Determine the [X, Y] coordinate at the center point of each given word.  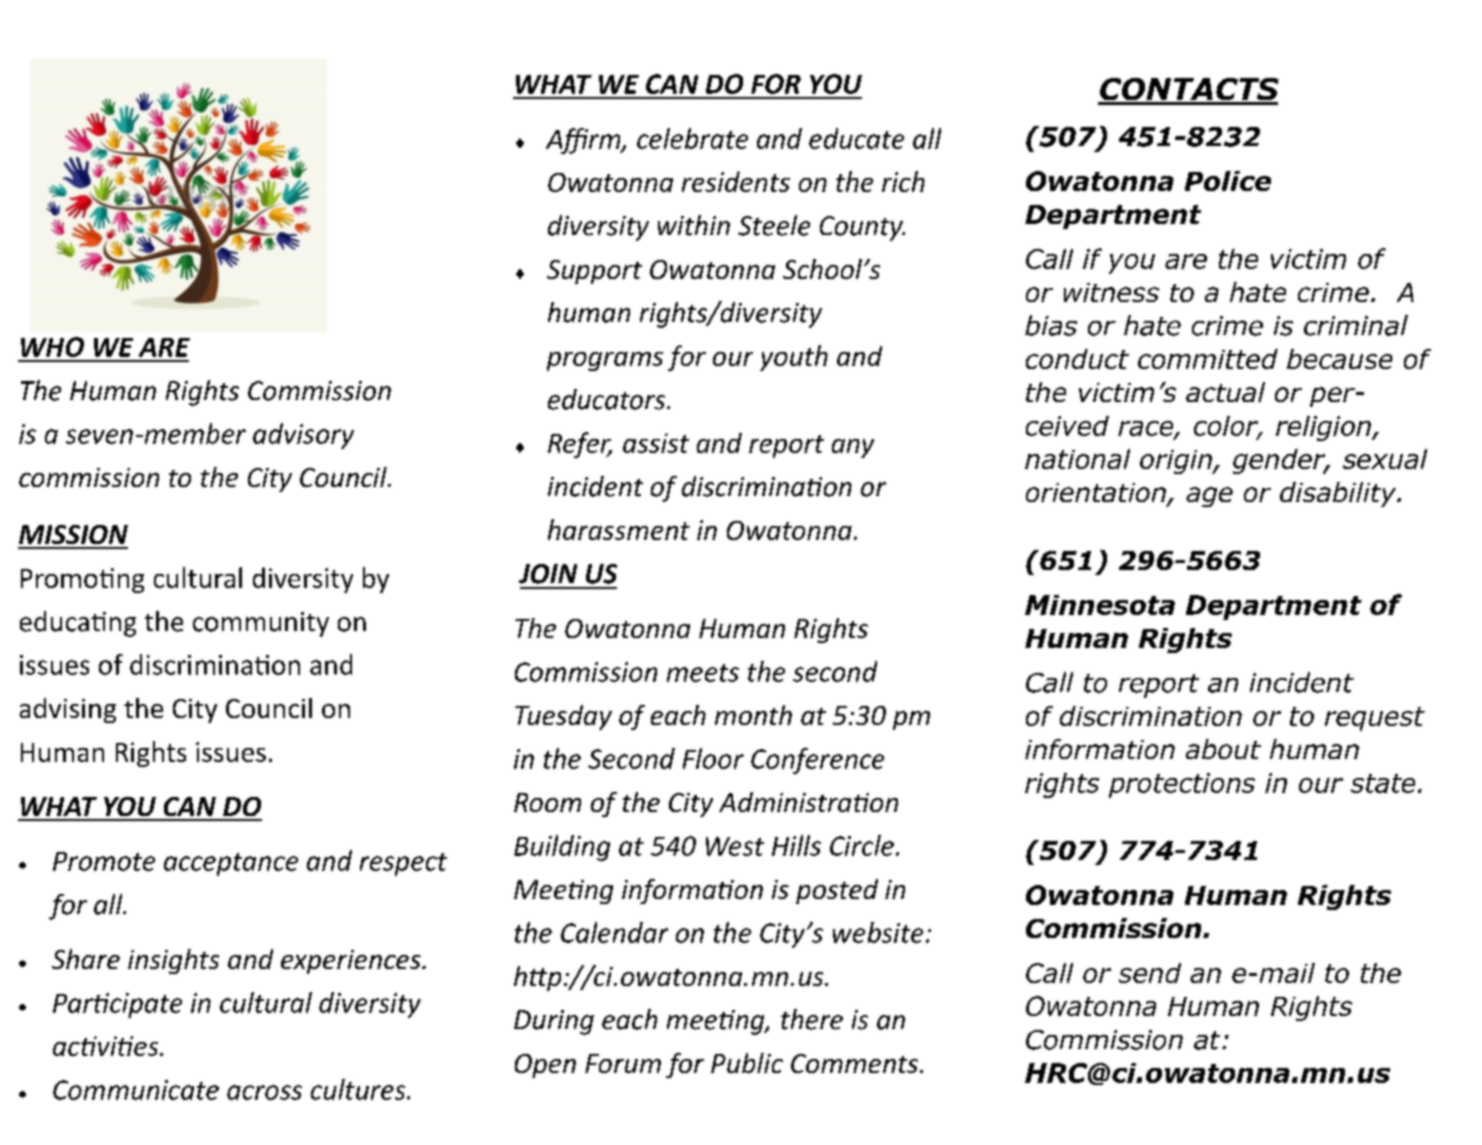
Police [1228, 181]
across [264, 1092]
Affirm [584, 141]
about [1223, 749]
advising [68, 710]
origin [1177, 462]
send [1150, 973]
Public [747, 1063]
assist [656, 443]
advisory [303, 436]
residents [736, 181]
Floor [713, 758]
